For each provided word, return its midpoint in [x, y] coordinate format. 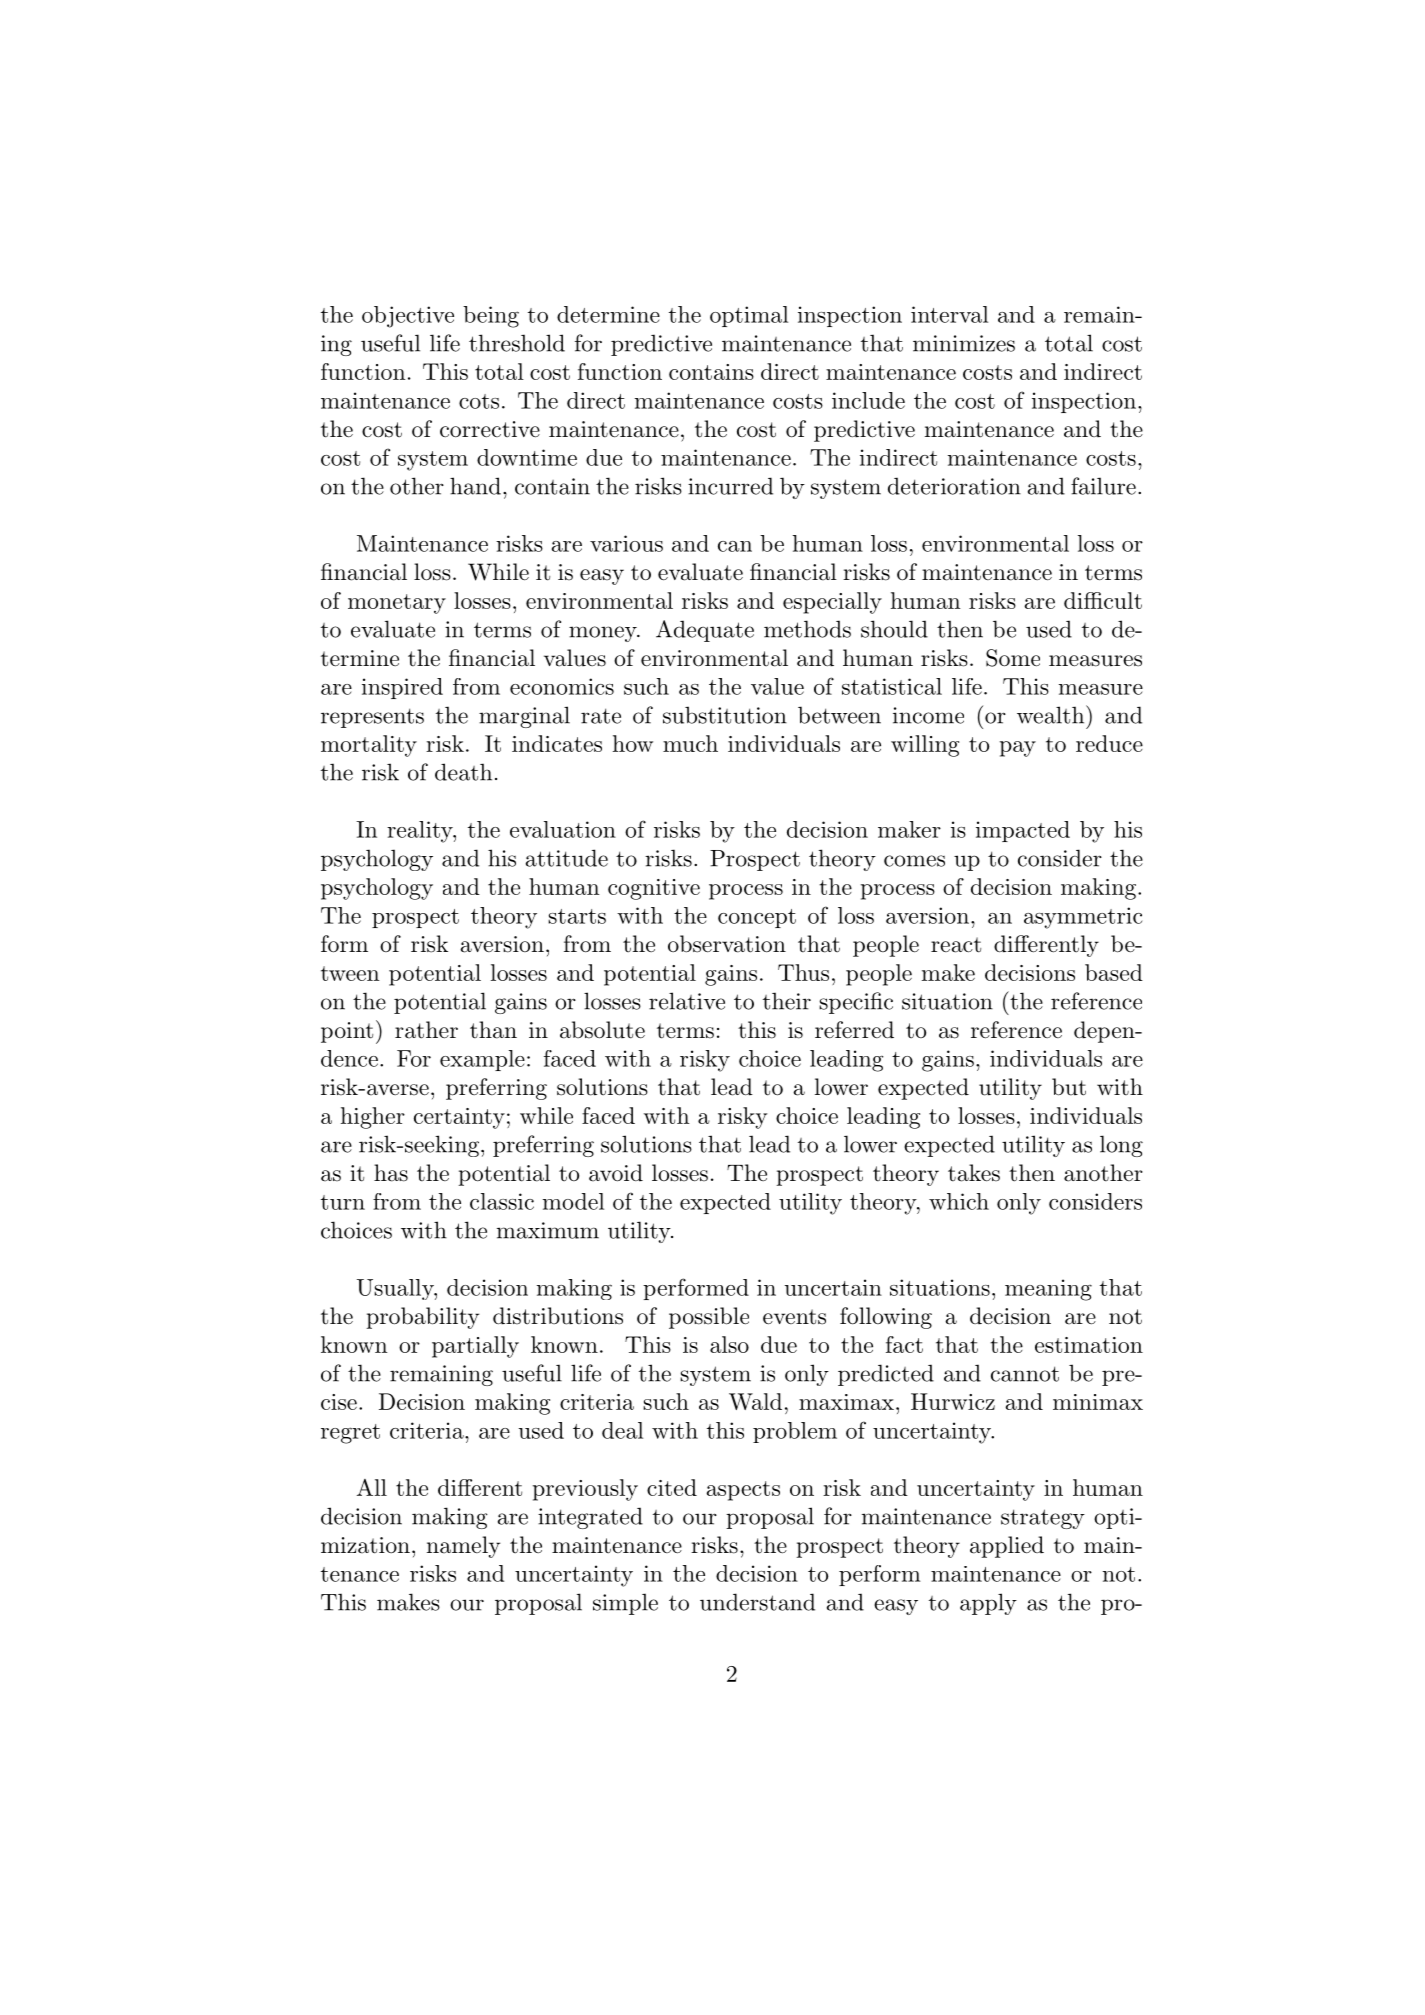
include [868, 400]
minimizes [964, 343]
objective [408, 317]
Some [1013, 658]
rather [426, 1030]
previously [585, 1490]
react [956, 945]
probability [422, 1318]
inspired [402, 688]
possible [709, 1318]
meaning [1048, 1290]
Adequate [705, 631]
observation [727, 944]
